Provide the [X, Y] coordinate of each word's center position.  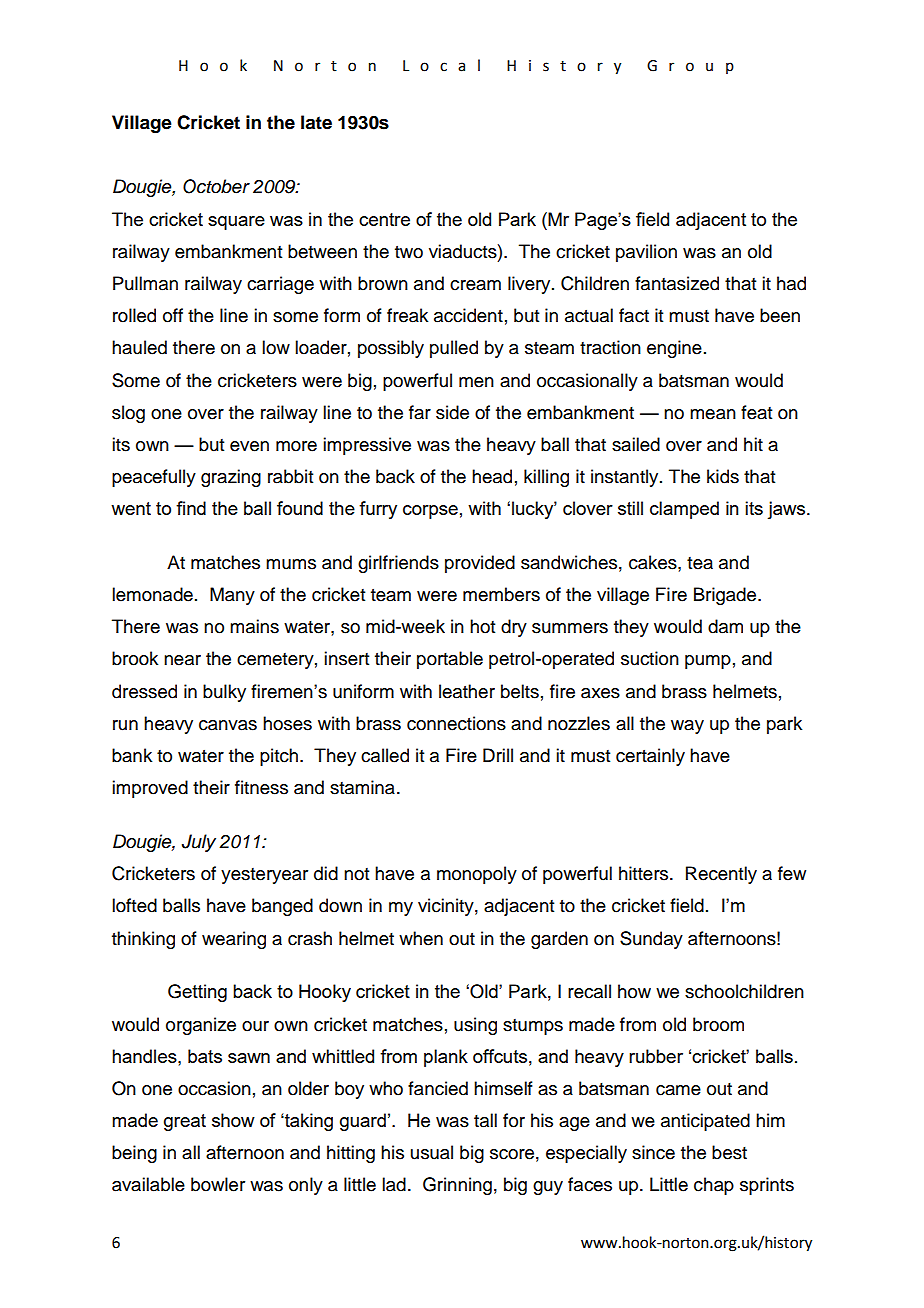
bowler [218, 1184]
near [182, 660]
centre [384, 219]
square [236, 223]
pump [708, 662]
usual [432, 1152]
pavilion [646, 253]
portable [450, 660]
